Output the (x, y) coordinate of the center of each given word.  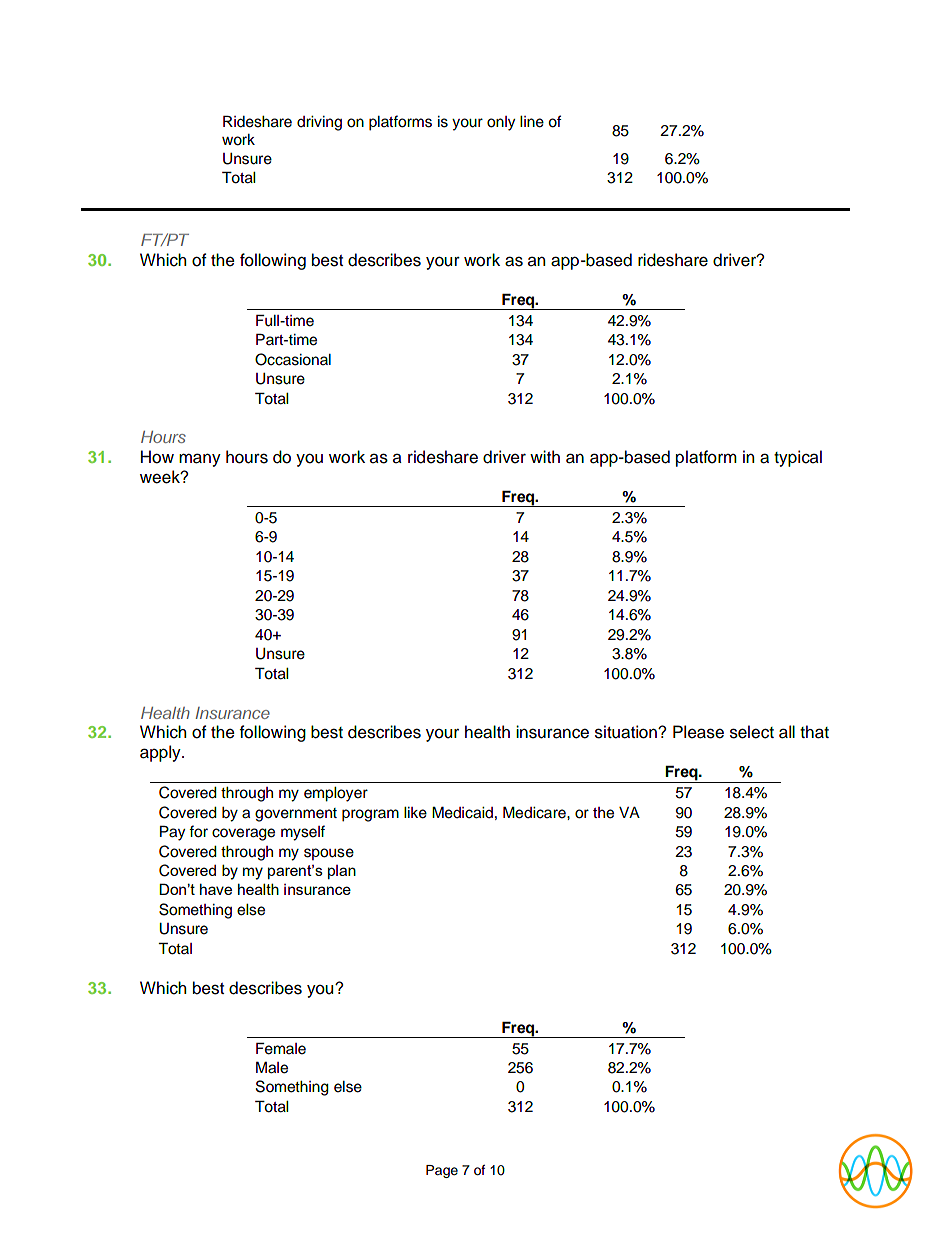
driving (319, 123)
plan (342, 872)
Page (442, 1171)
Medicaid (462, 812)
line (532, 122)
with (545, 456)
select (752, 732)
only (501, 123)
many (200, 460)
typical (798, 458)
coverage (243, 834)
